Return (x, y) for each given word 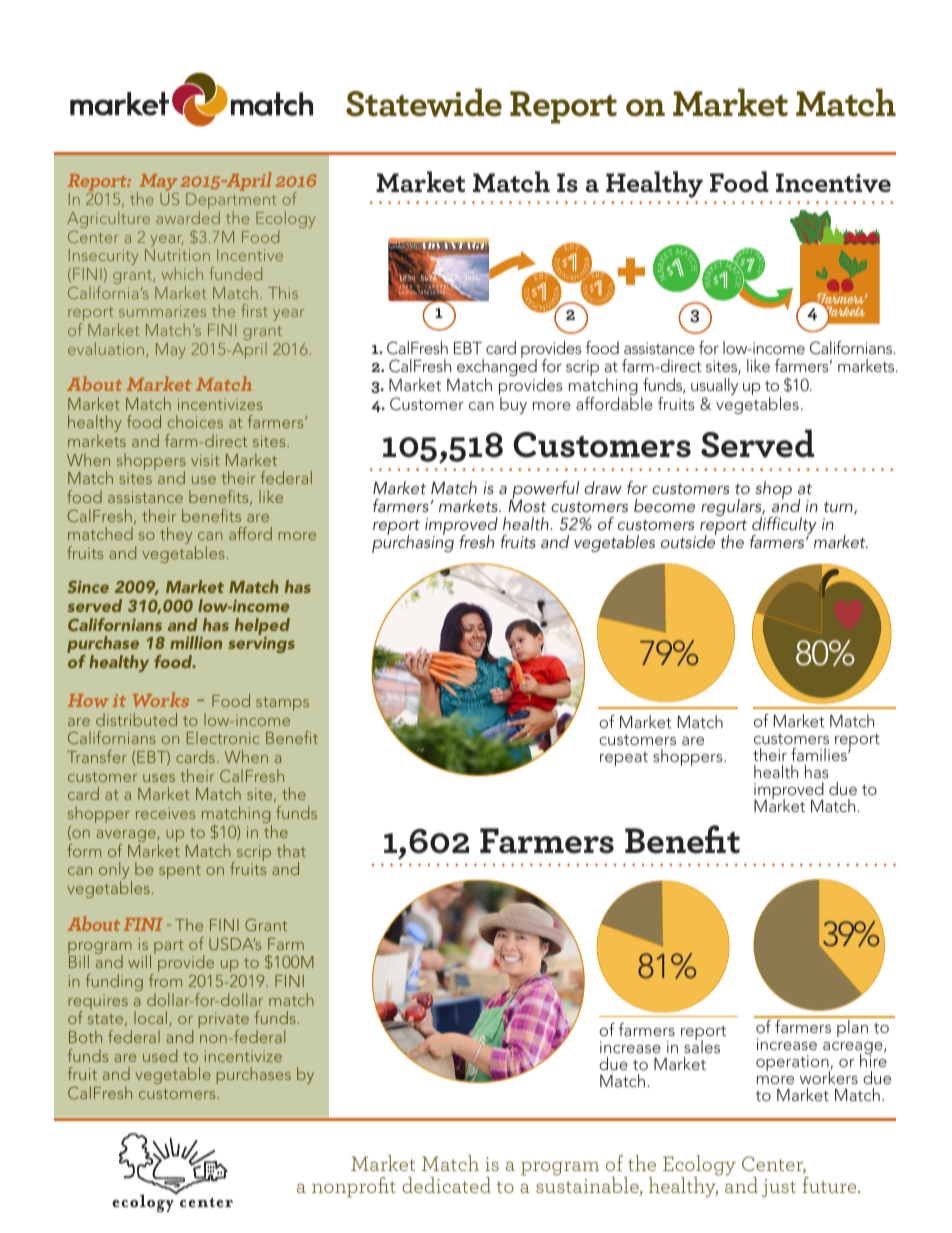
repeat (624, 759)
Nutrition (177, 255)
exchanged (497, 368)
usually (714, 388)
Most (527, 505)
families (820, 754)
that (291, 850)
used (160, 1055)
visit (205, 460)
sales (702, 1045)
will (139, 961)
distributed (136, 719)
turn (839, 508)
